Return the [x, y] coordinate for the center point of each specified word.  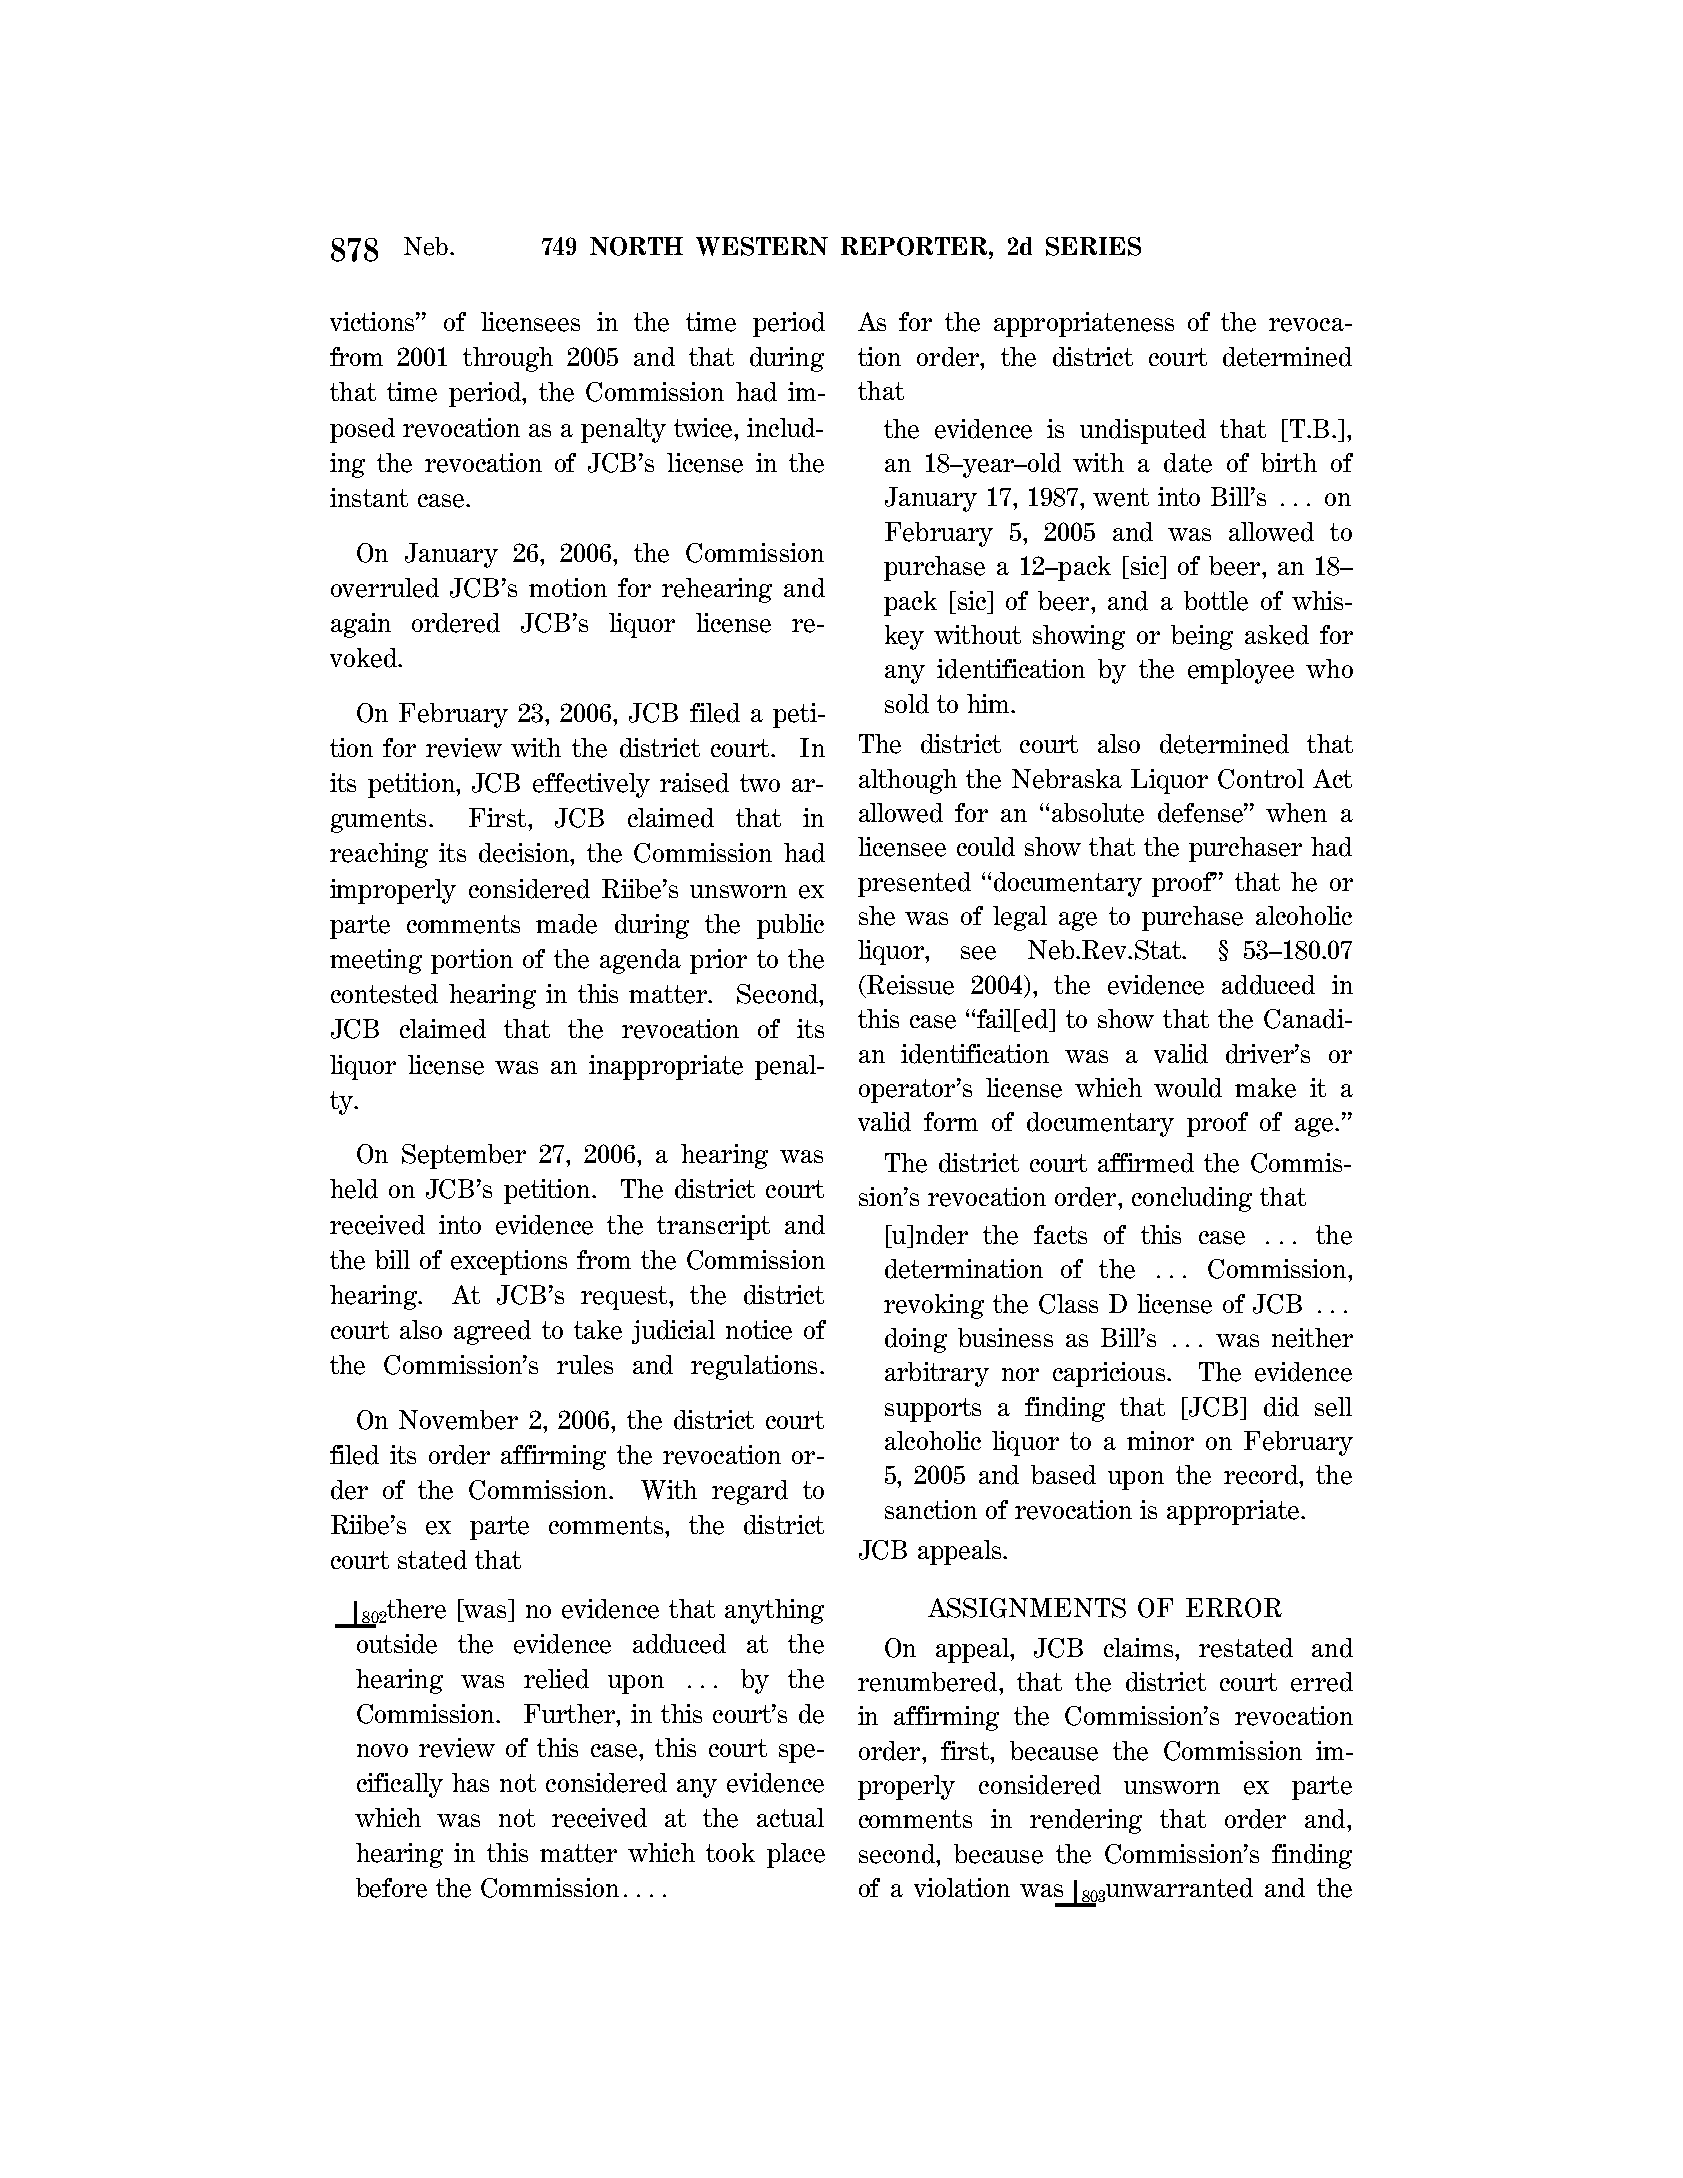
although [908, 781]
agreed [492, 1332]
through [508, 359]
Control [1261, 779]
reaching [379, 855]
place [796, 1855]
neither [1312, 1338]
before [391, 1888]
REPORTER [915, 246]
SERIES [1093, 246]
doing [916, 1340]
